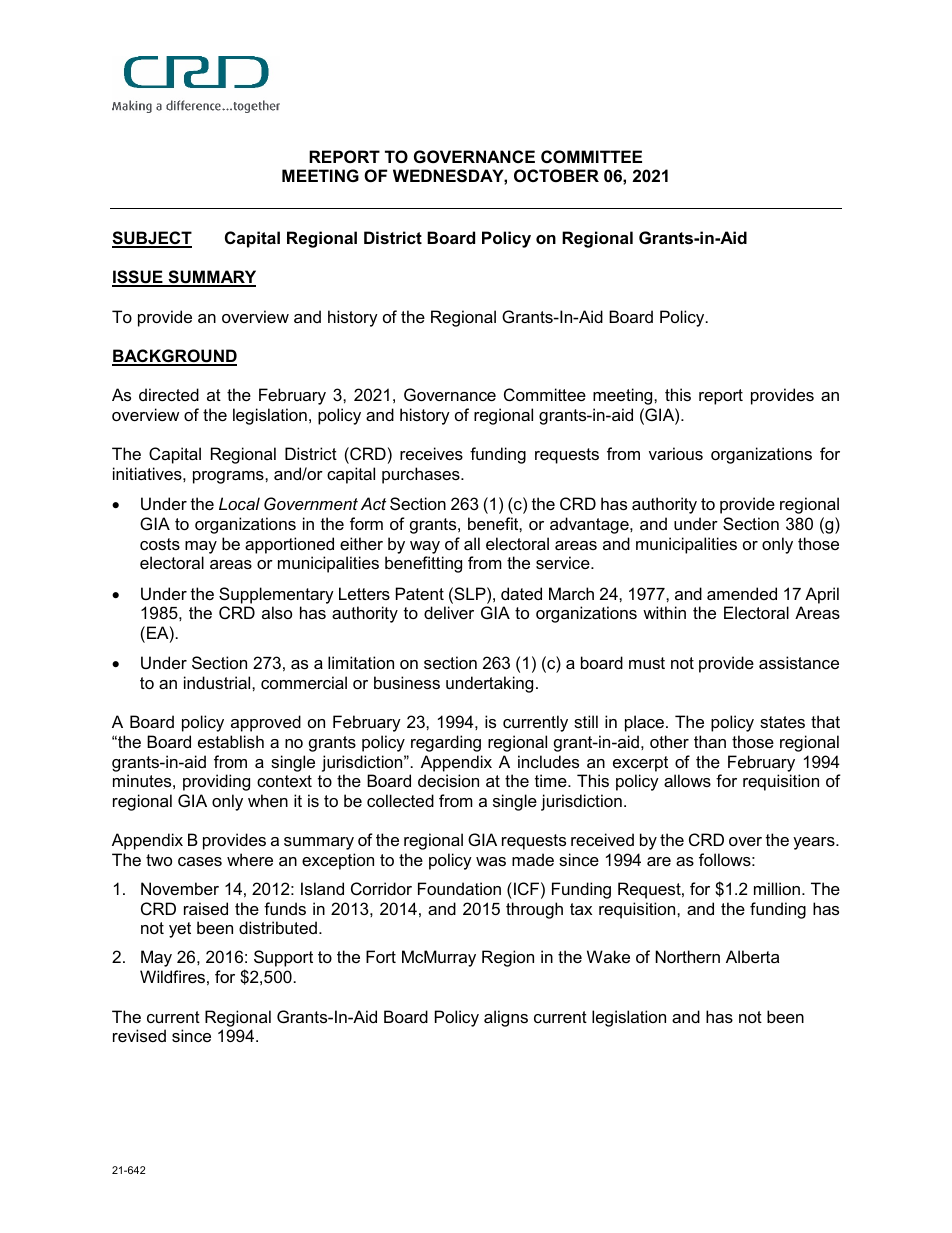 The width and height of the screenshot is (952, 1233). What do you see at coordinates (407, 682) in the screenshot?
I see `business` at bounding box center [407, 682].
